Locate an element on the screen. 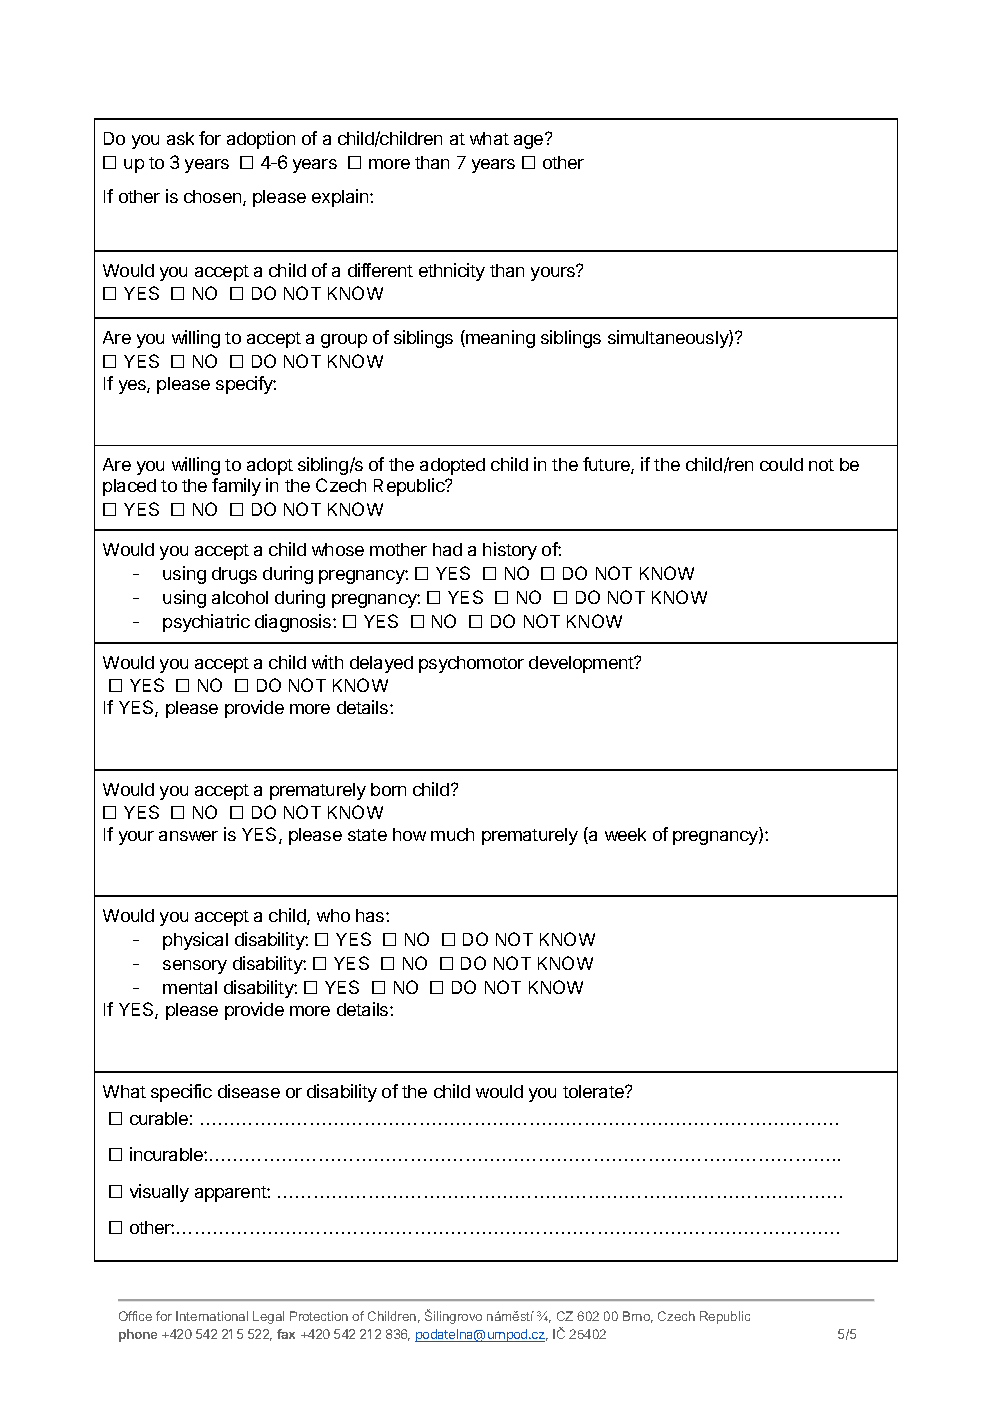  psychomotor is located at coordinates (471, 664).
